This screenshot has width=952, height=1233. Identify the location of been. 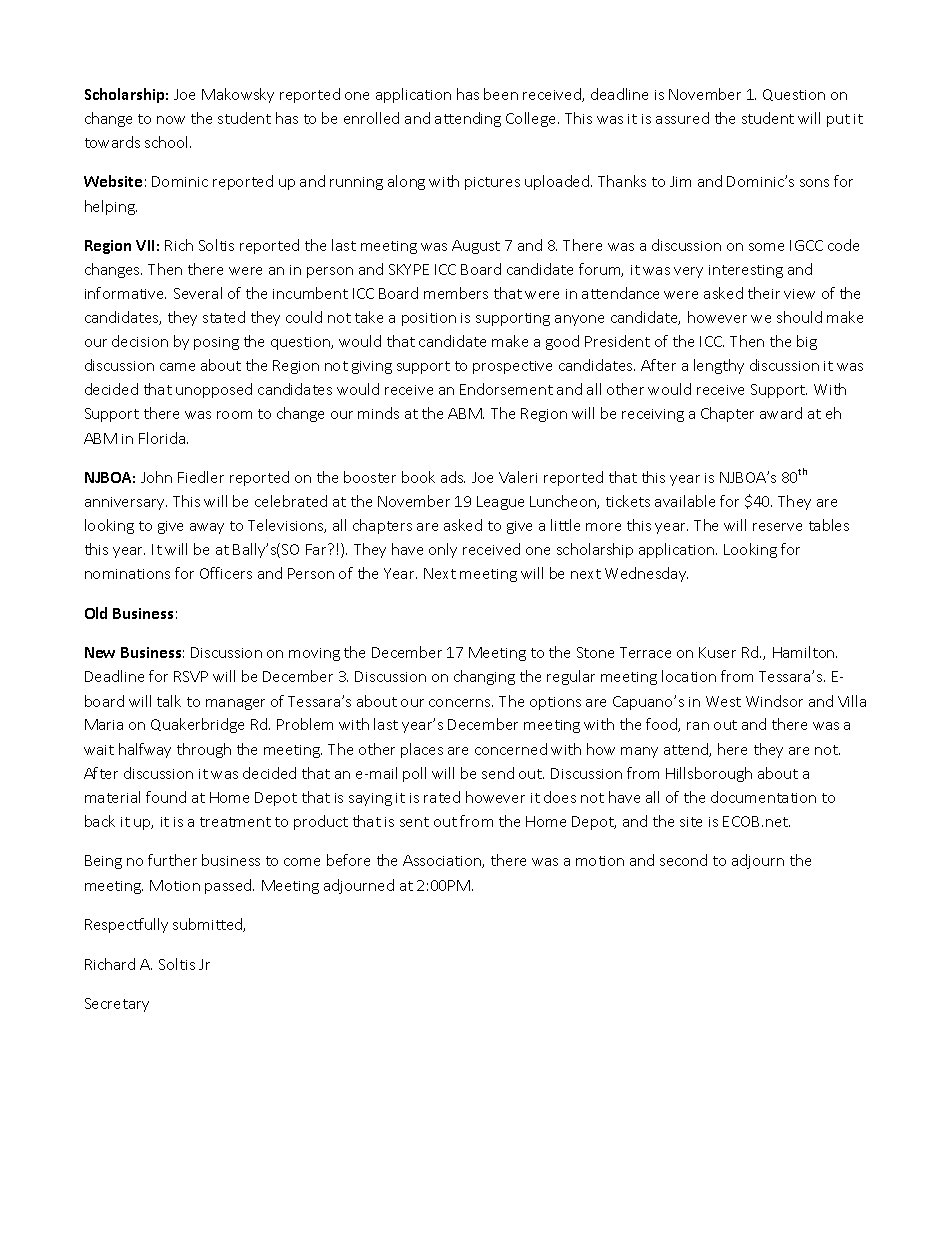
(501, 94).
